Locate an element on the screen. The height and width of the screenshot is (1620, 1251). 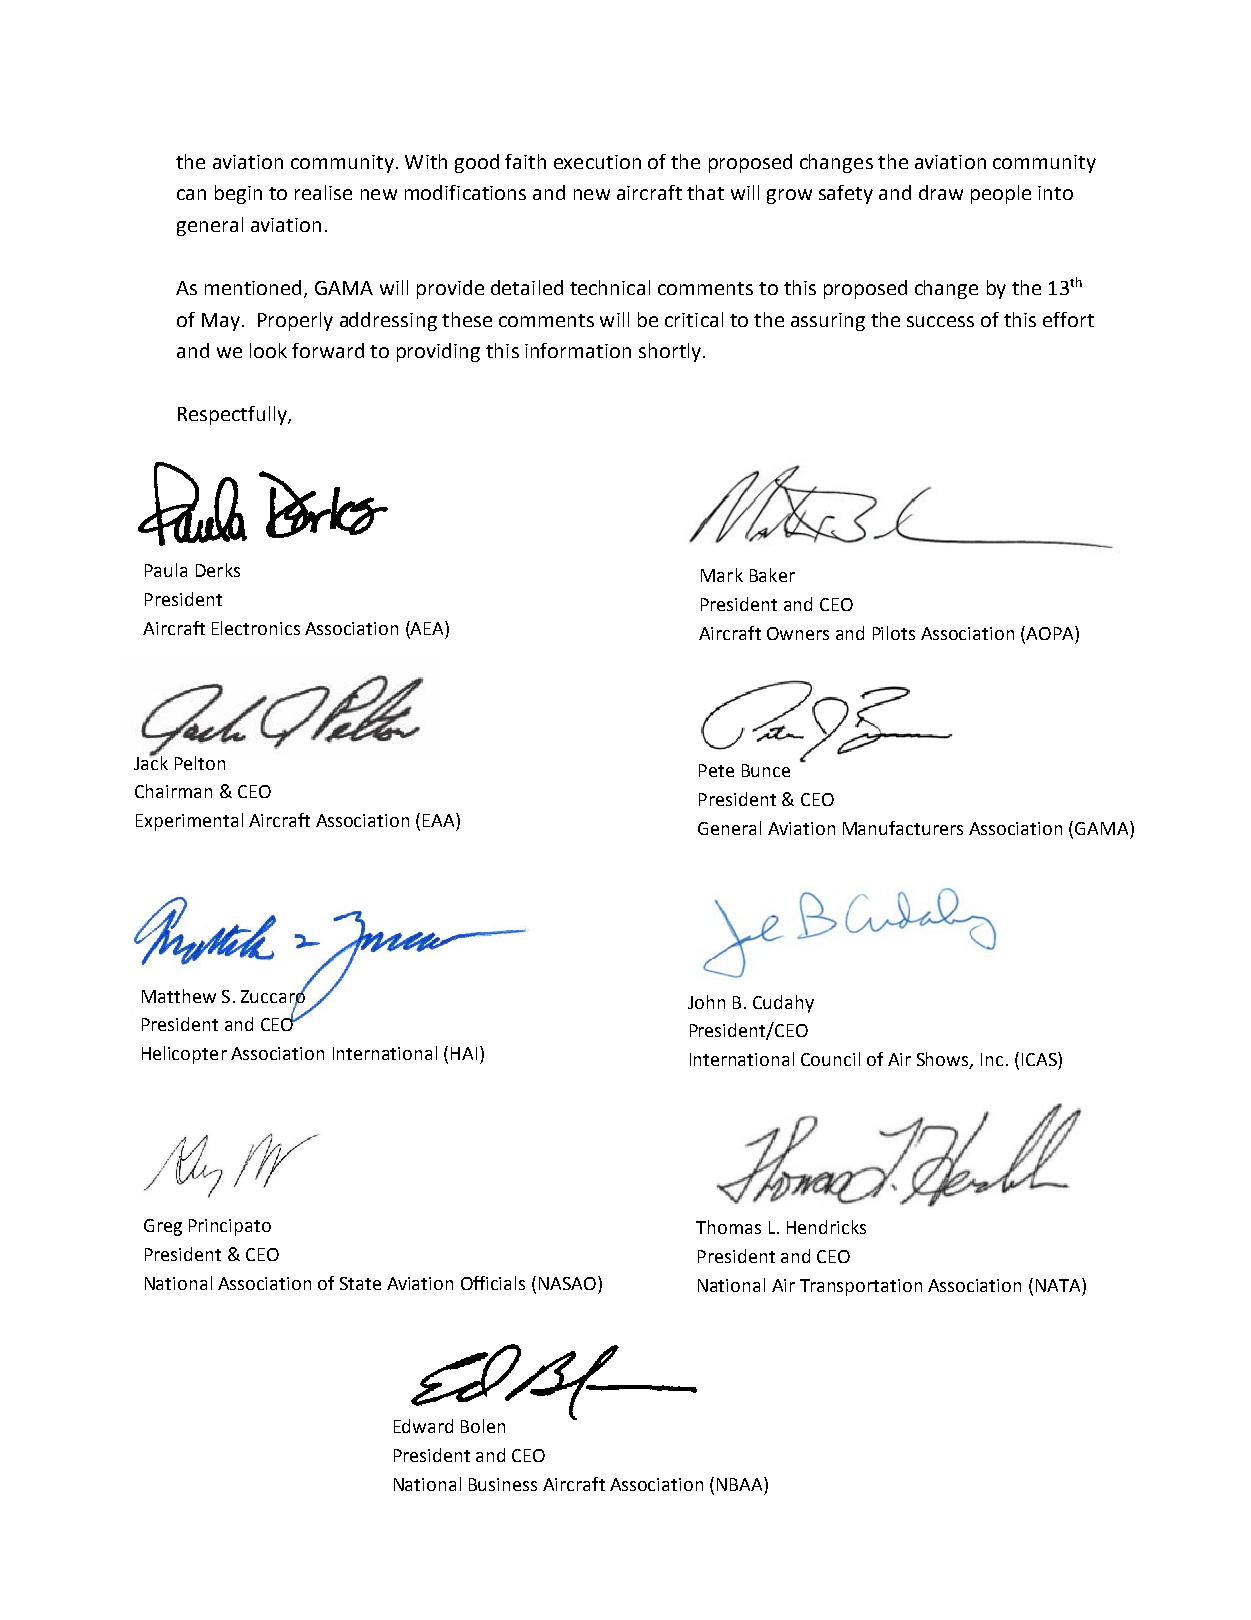
Greg is located at coordinates (163, 1227).
